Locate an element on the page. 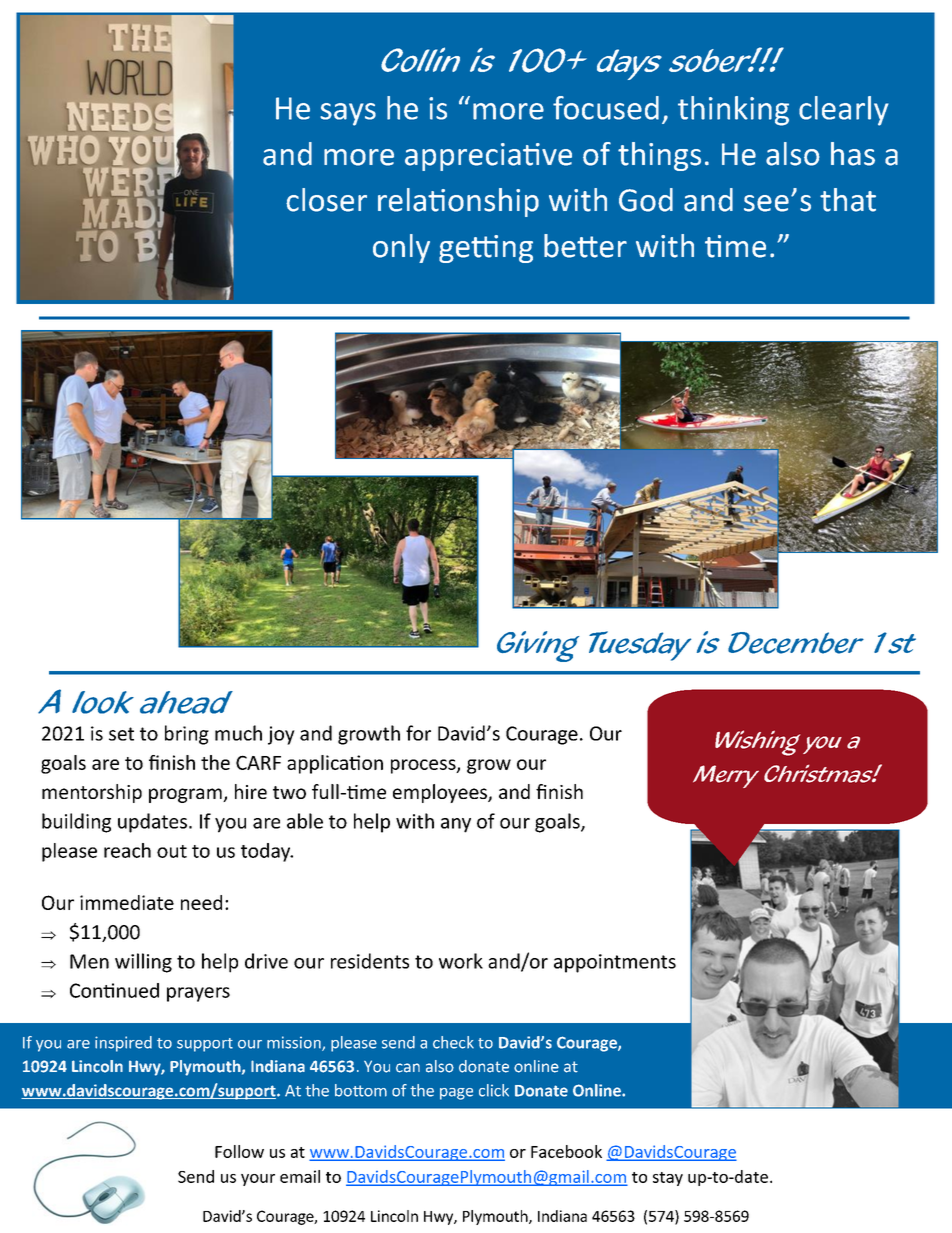 Image resolution: width=952 pixels, height=1233 pixels. Giving is located at coordinates (538, 646).
